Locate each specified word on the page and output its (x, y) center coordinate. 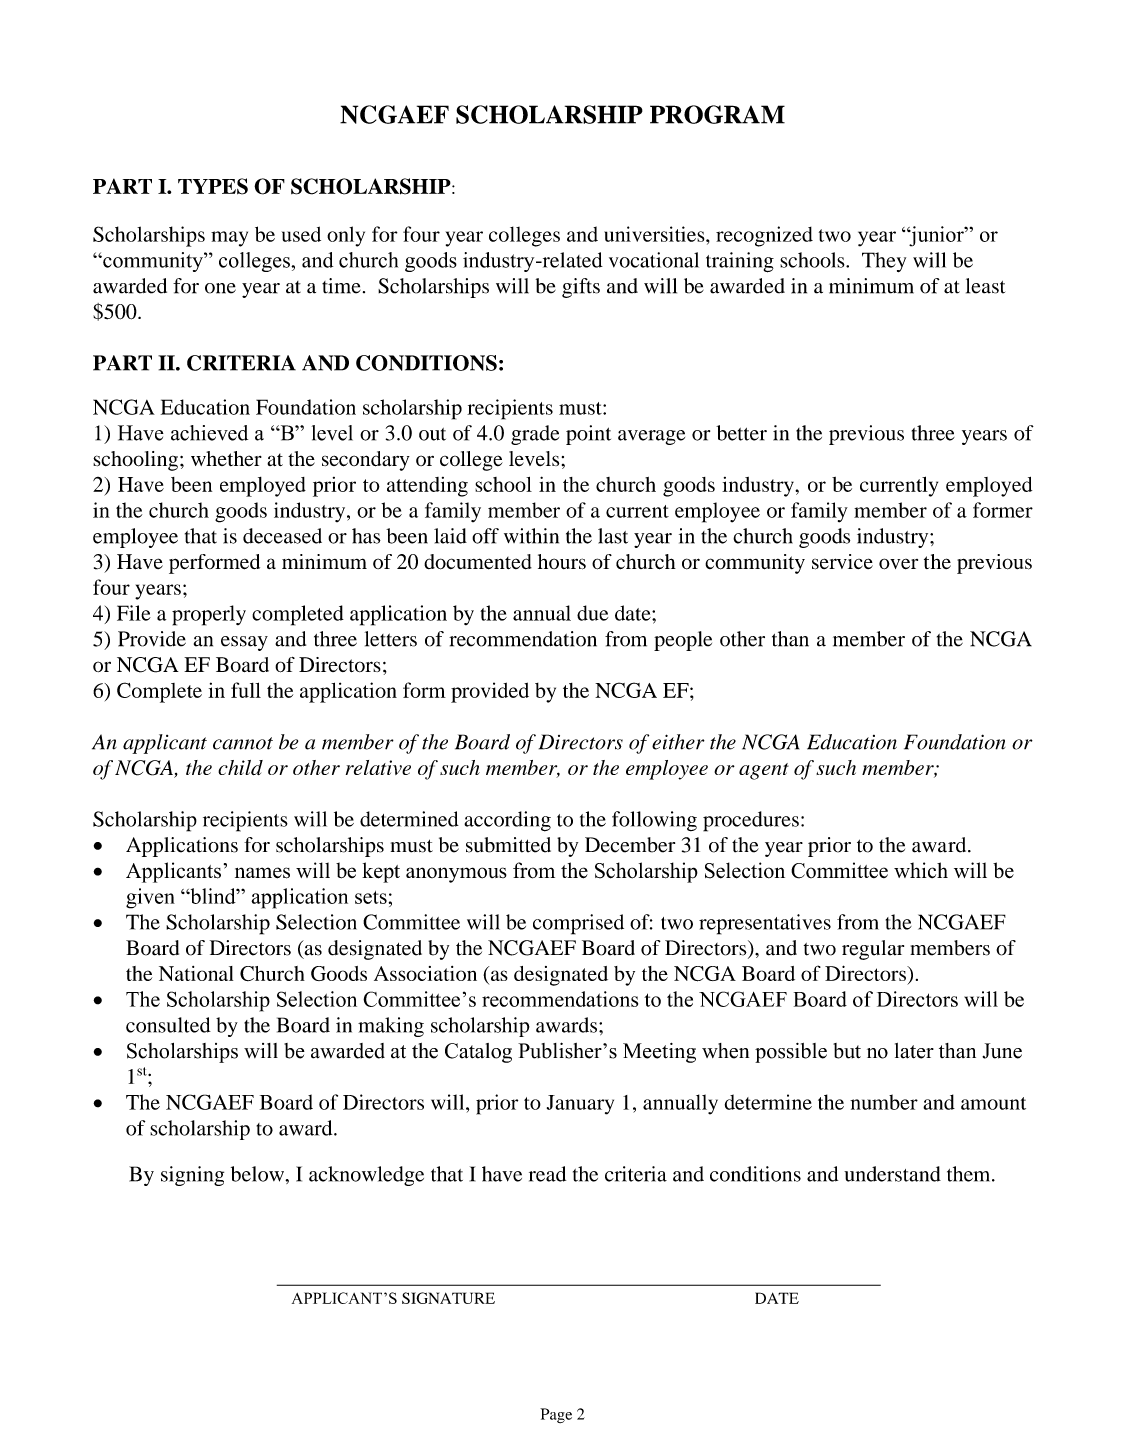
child (240, 767)
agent (764, 771)
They (884, 262)
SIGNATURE (448, 1298)
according (507, 821)
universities (655, 234)
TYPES (213, 186)
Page (556, 1415)
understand (892, 1174)
